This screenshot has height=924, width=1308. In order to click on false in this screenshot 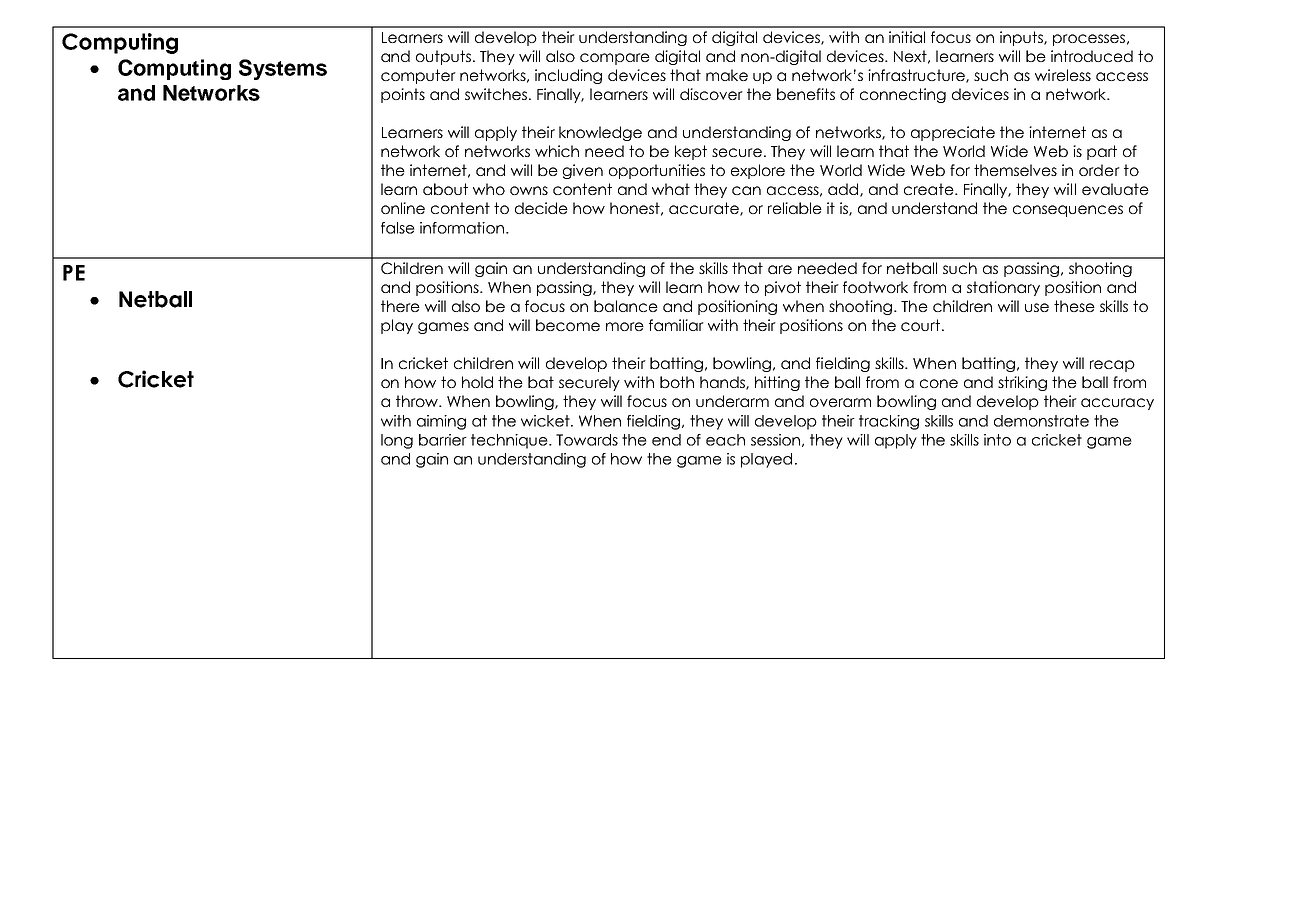, I will do `click(398, 228)`.
